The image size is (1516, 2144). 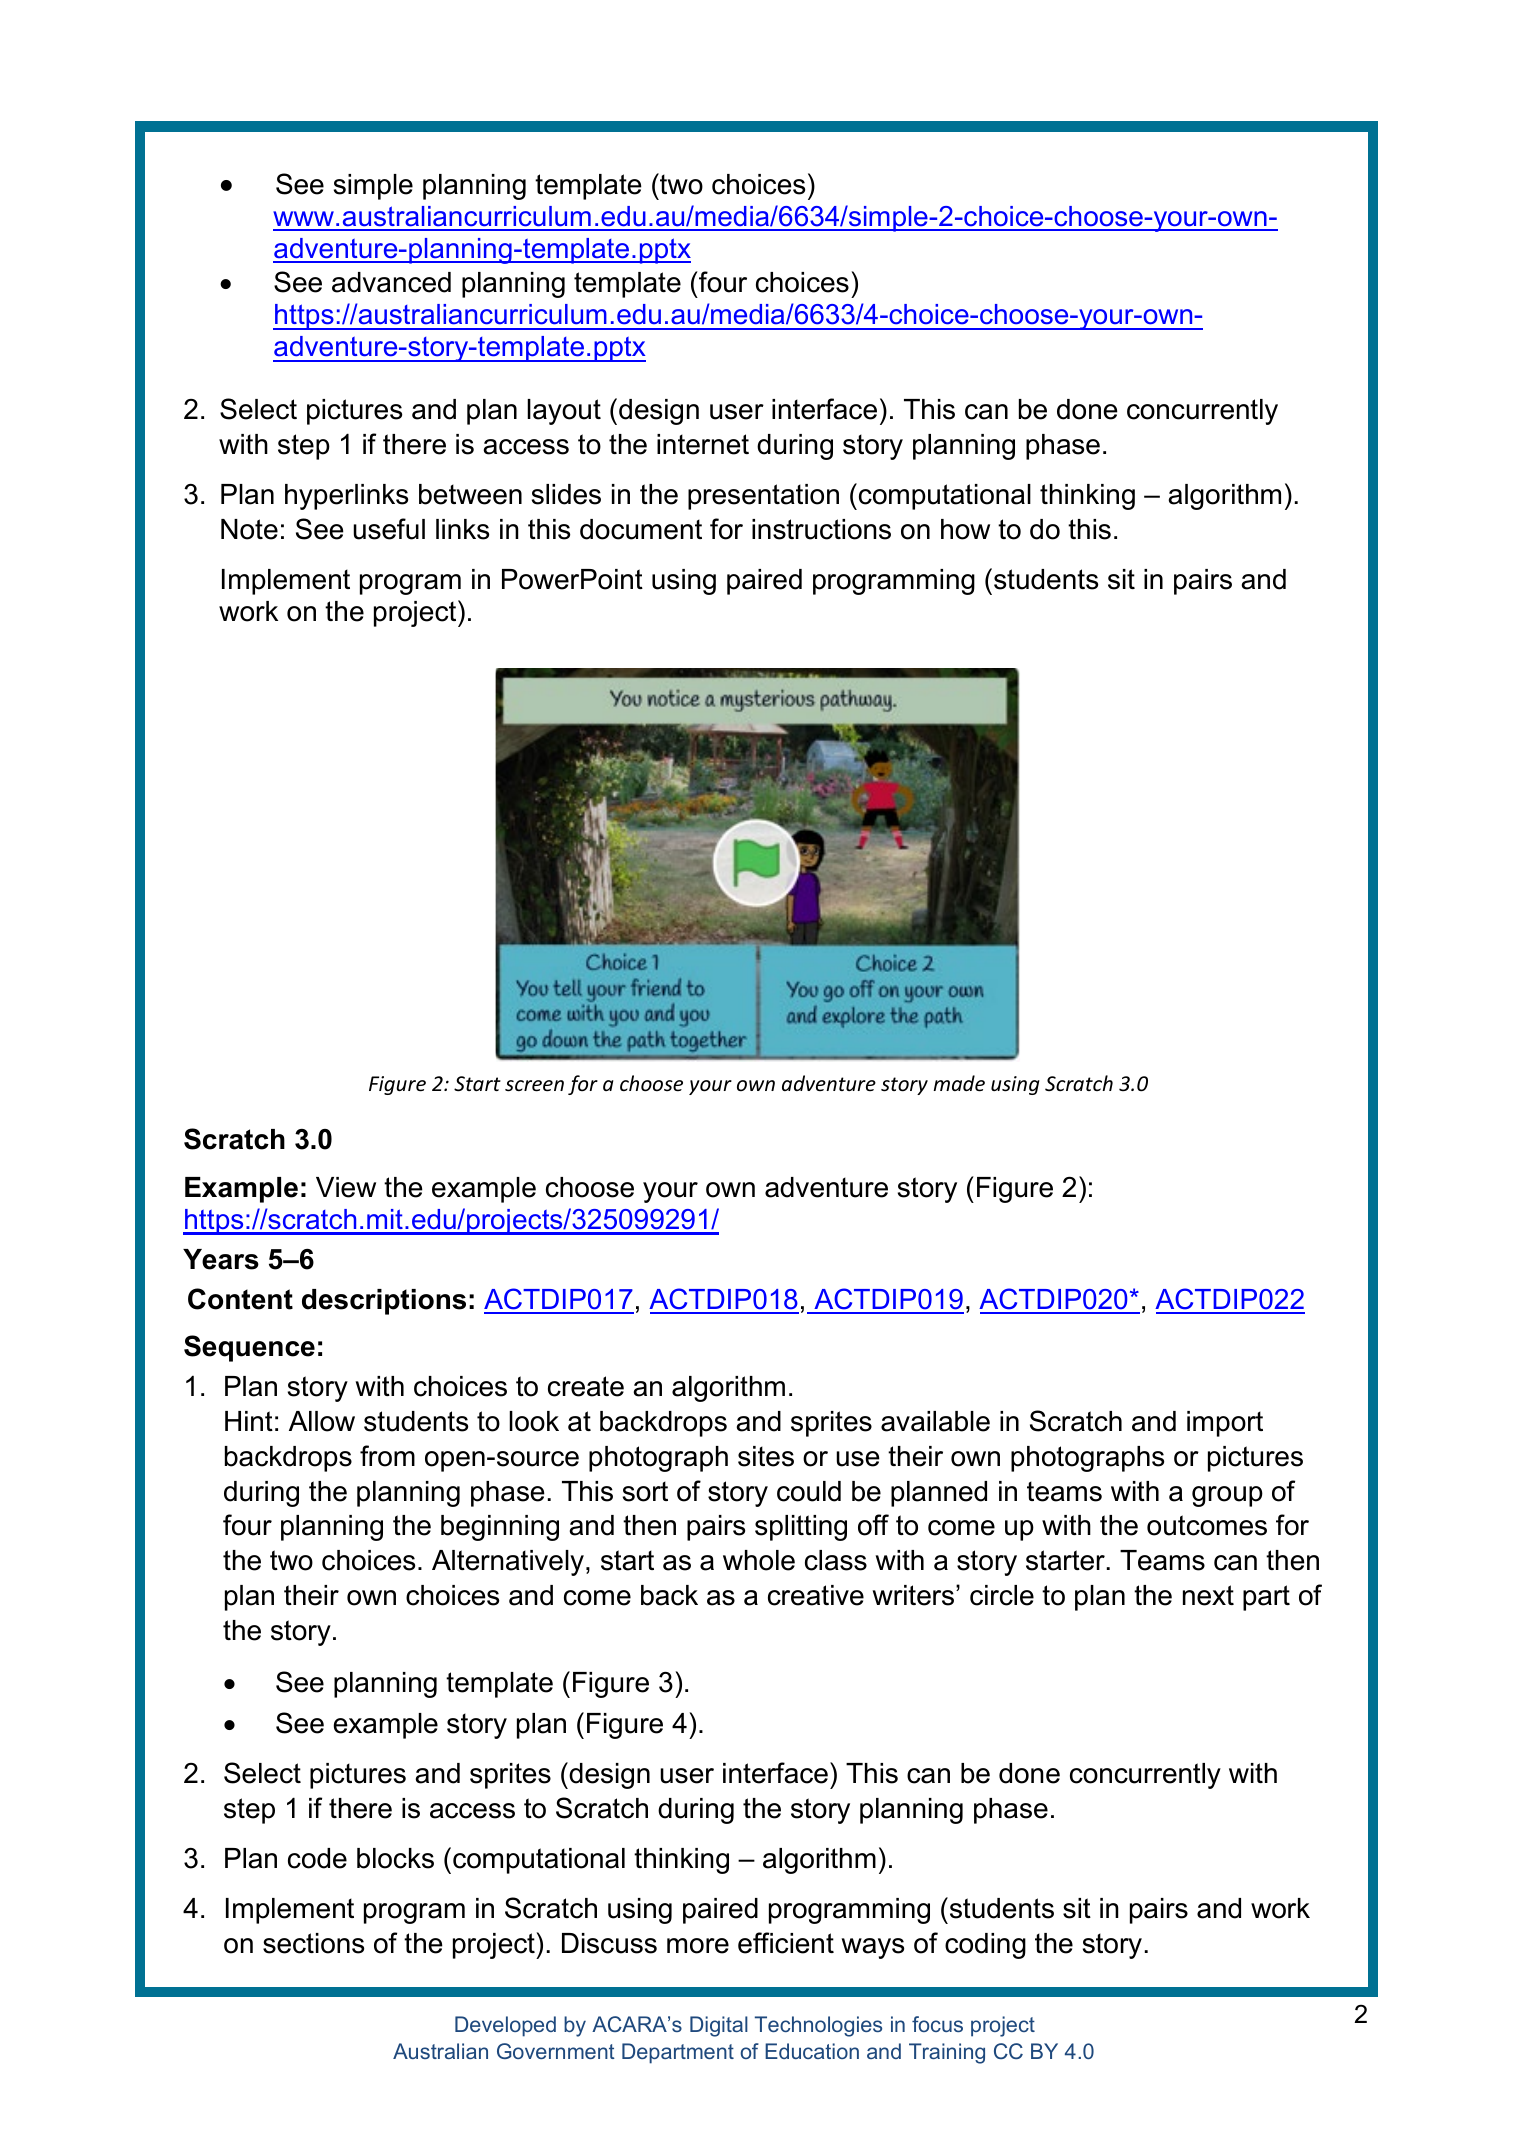 I want to click on screen, so click(x=534, y=1086).
